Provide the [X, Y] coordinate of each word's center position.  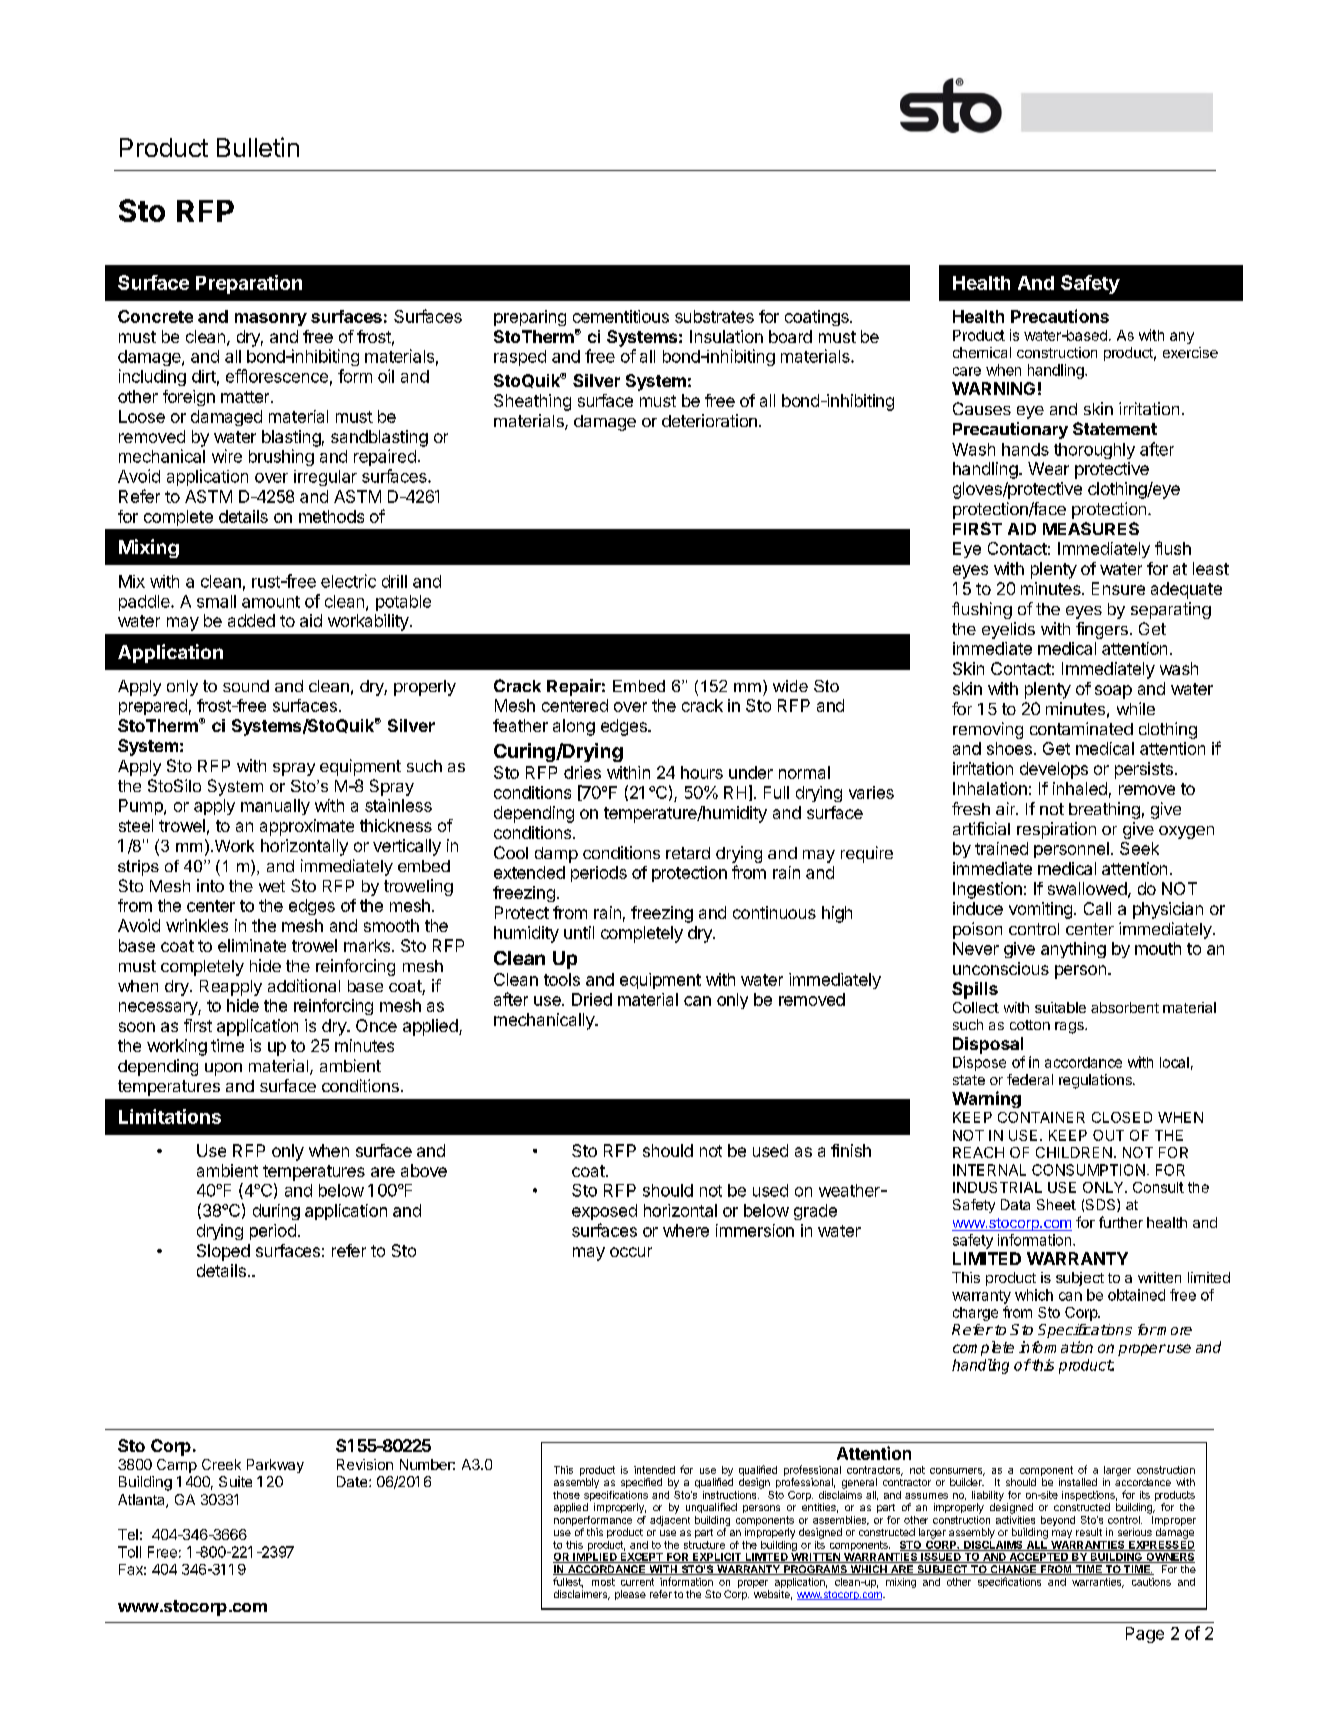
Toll [129, 1552]
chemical [982, 352]
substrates [714, 316]
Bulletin [258, 147]
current [637, 1582]
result [1089, 1532]
